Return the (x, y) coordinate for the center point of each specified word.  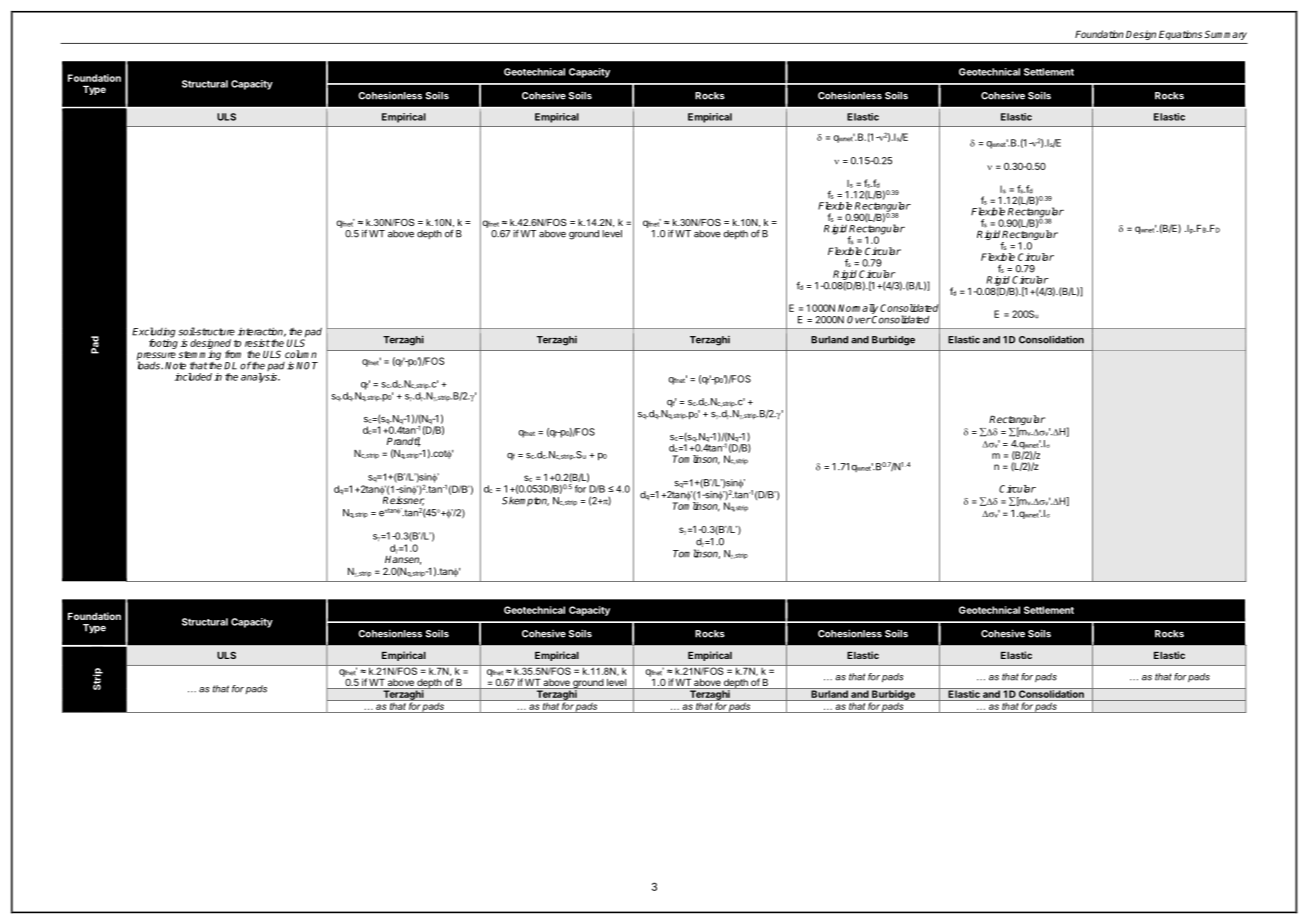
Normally (858, 309)
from (233, 354)
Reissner (403, 500)
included (193, 377)
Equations (1180, 35)
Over (859, 320)
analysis (260, 378)
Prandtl (404, 442)
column (301, 354)
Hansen (403, 559)
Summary (1225, 35)
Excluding (153, 333)
